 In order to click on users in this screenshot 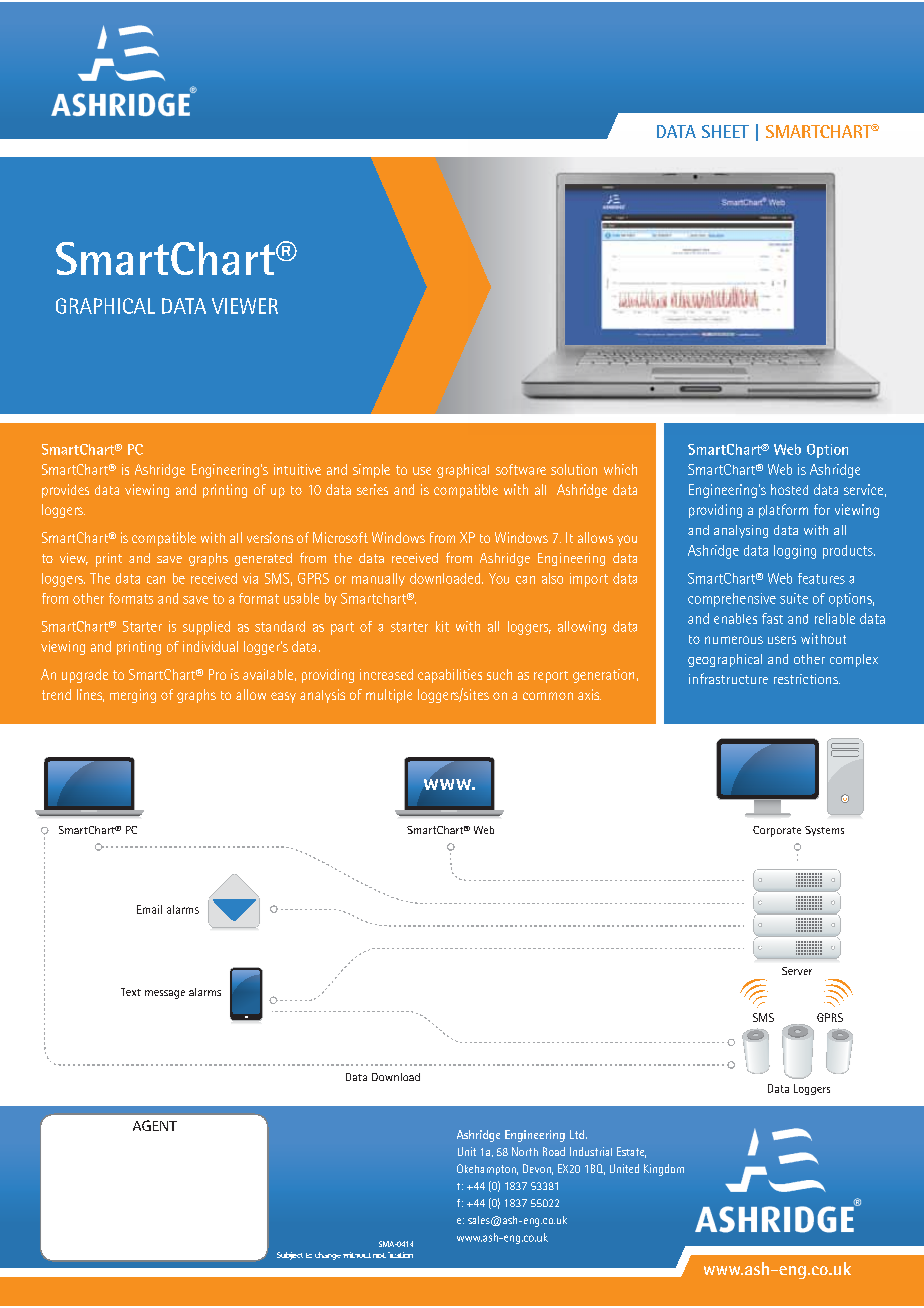, I will do `click(782, 640)`.
